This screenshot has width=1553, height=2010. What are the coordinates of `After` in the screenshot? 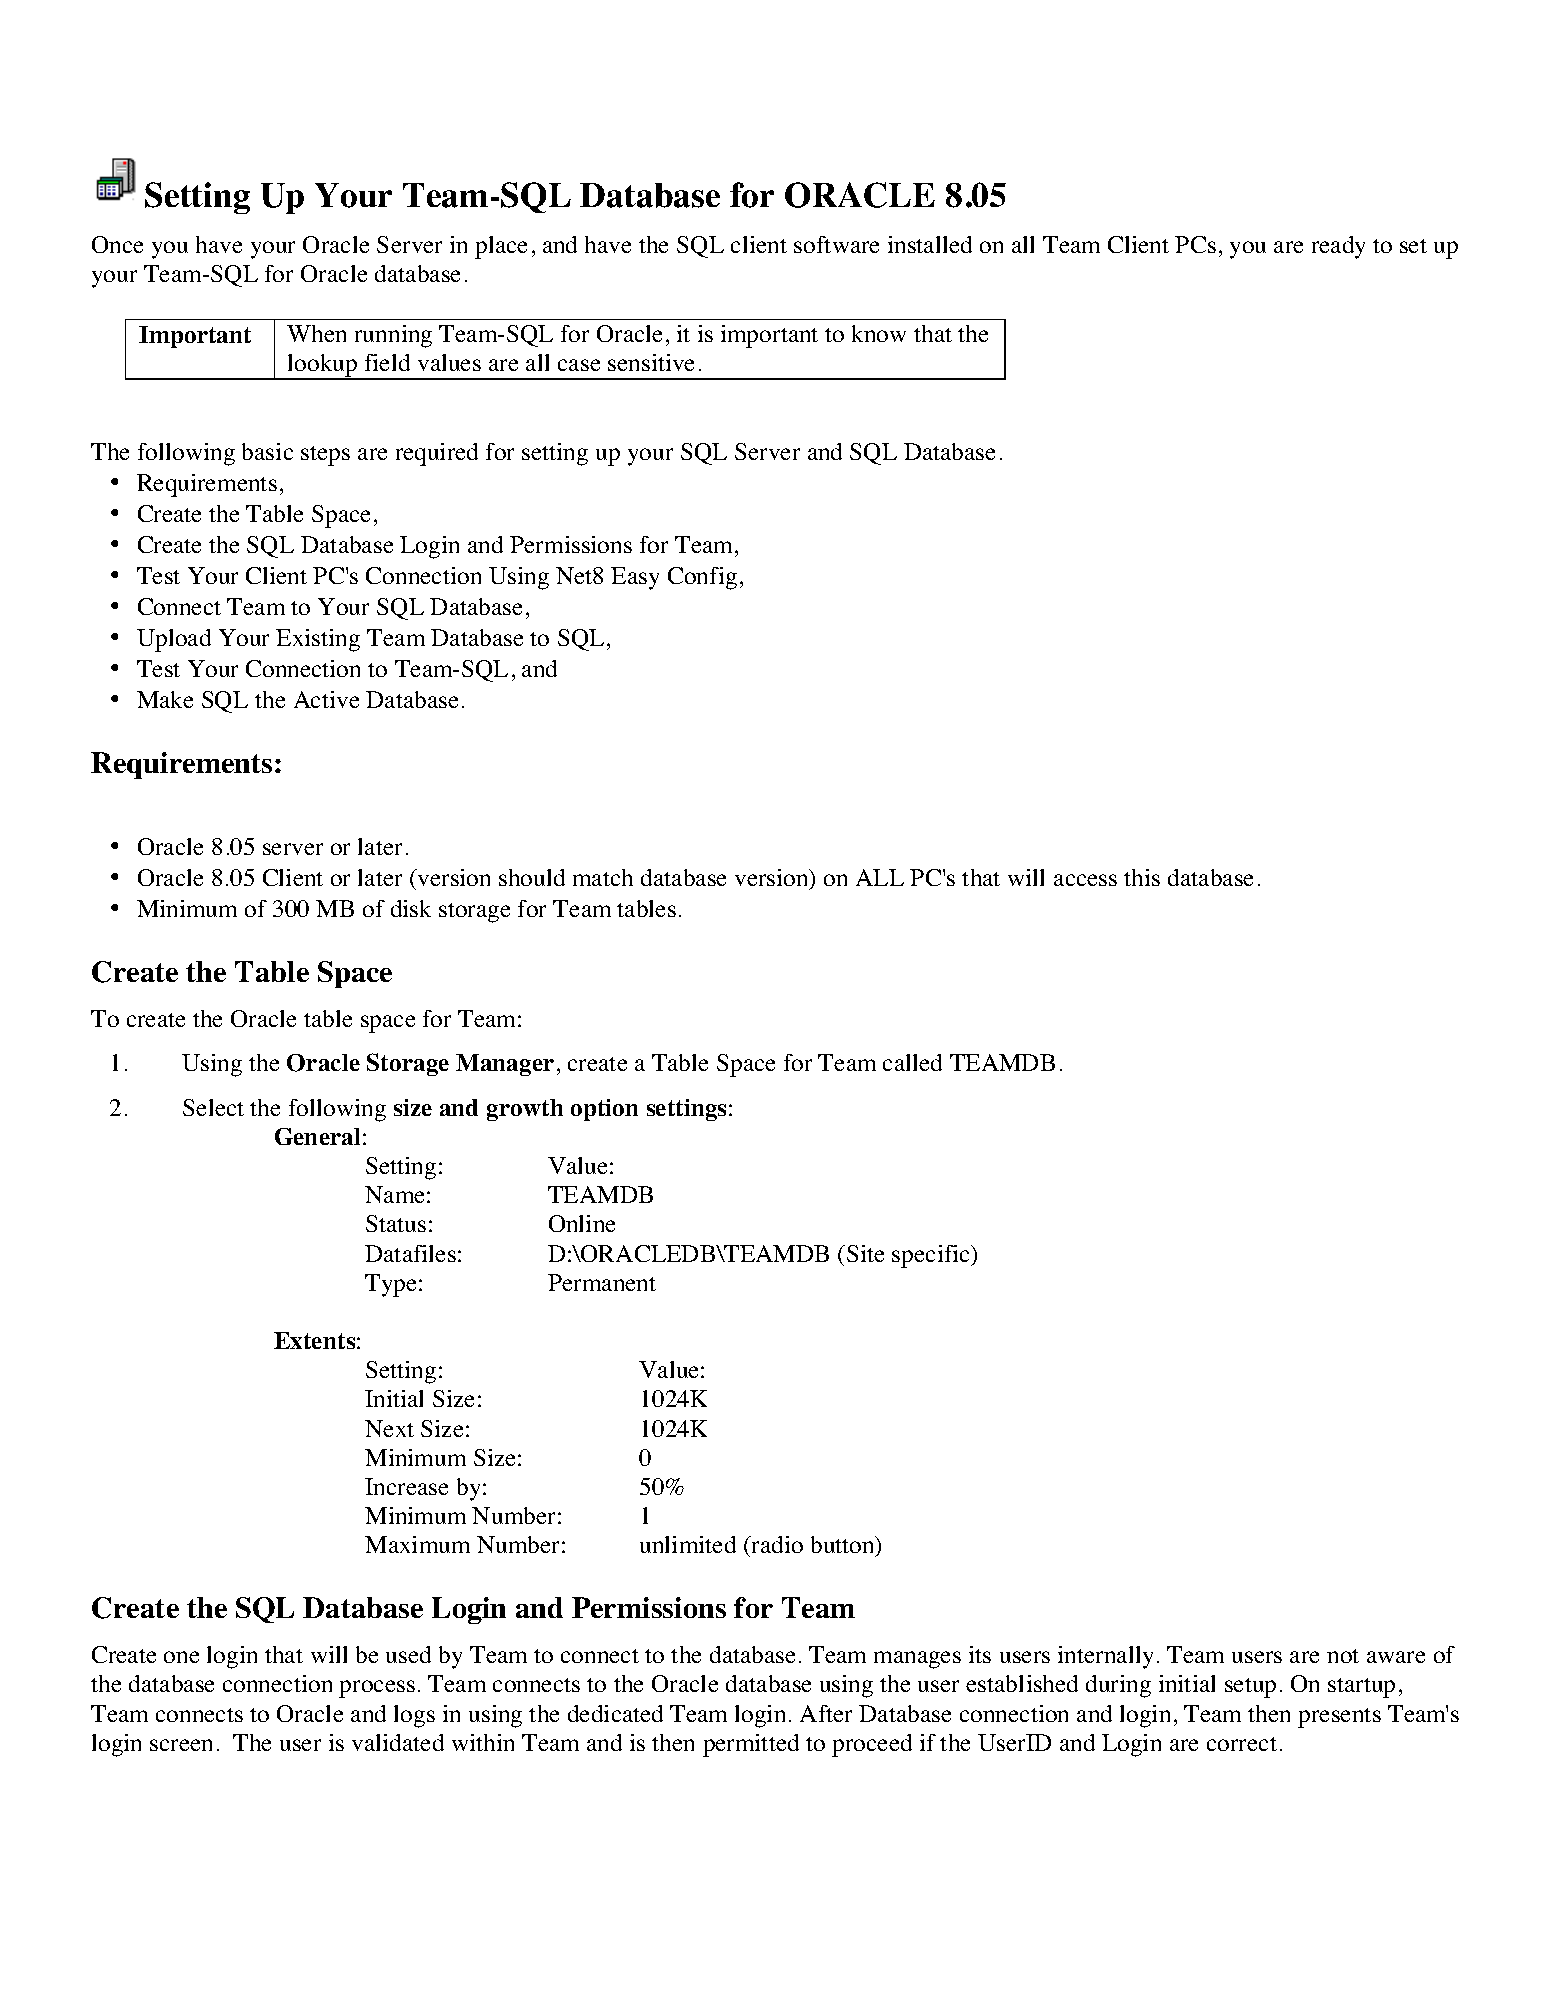 It's located at (826, 1713).
